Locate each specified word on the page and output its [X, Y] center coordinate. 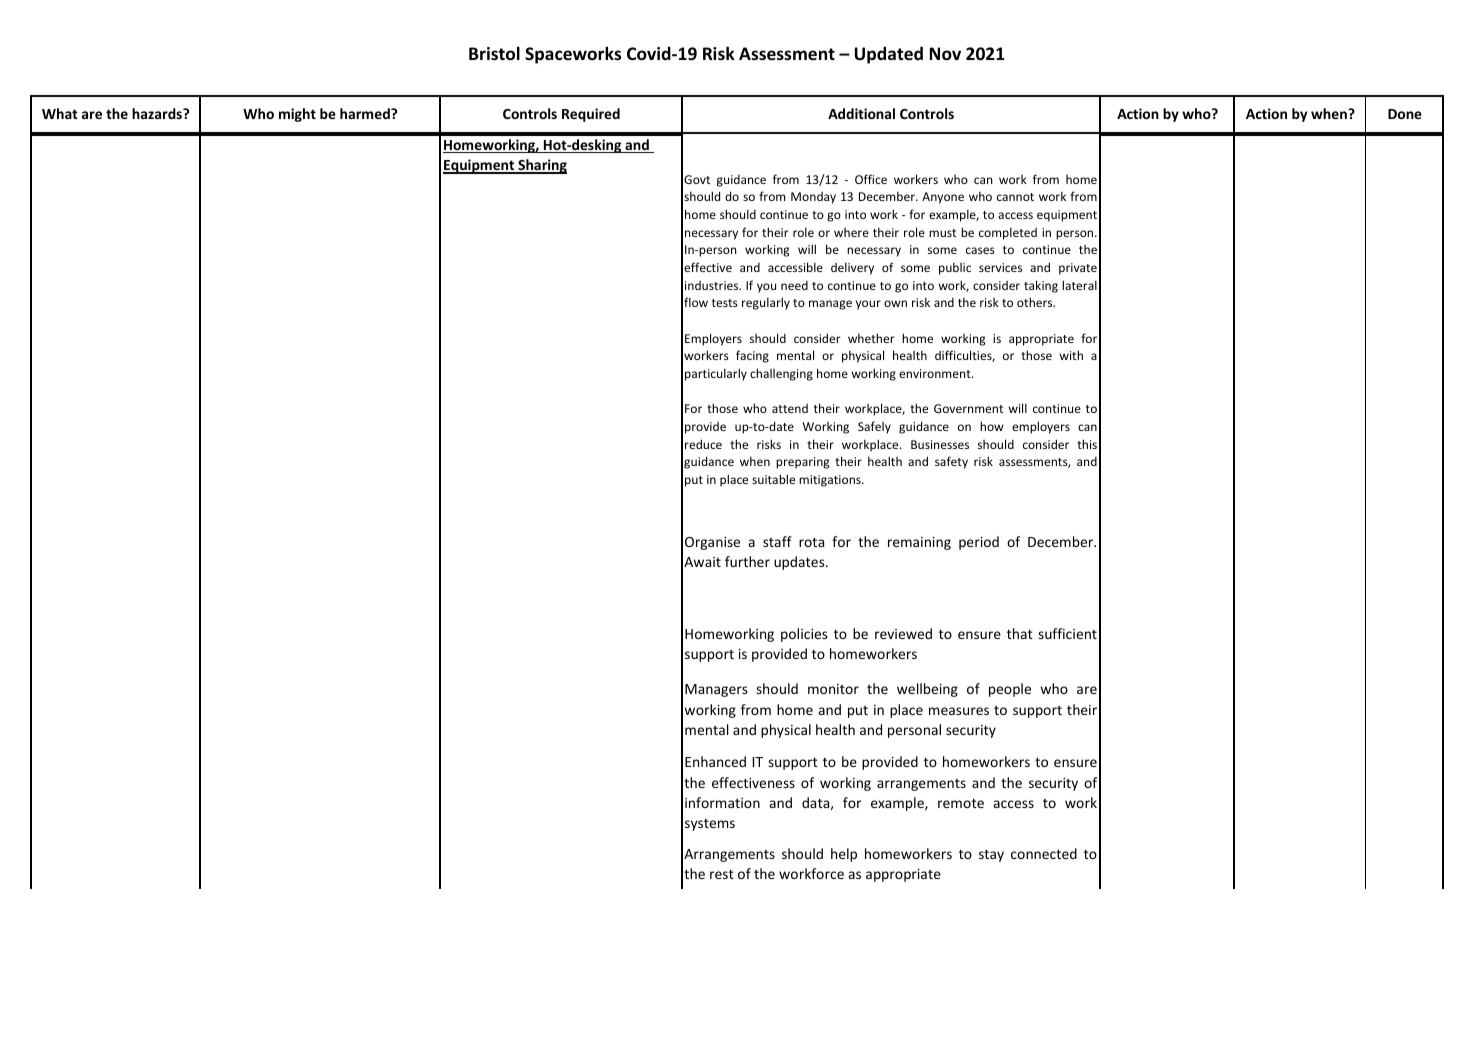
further [747, 561]
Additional [861, 113]
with [1071, 355]
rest [722, 874]
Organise [712, 543]
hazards [158, 113]
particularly [716, 374]
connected [1044, 853]
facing [752, 356]
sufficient [1067, 633]
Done [1405, 114]
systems [710, 825]
